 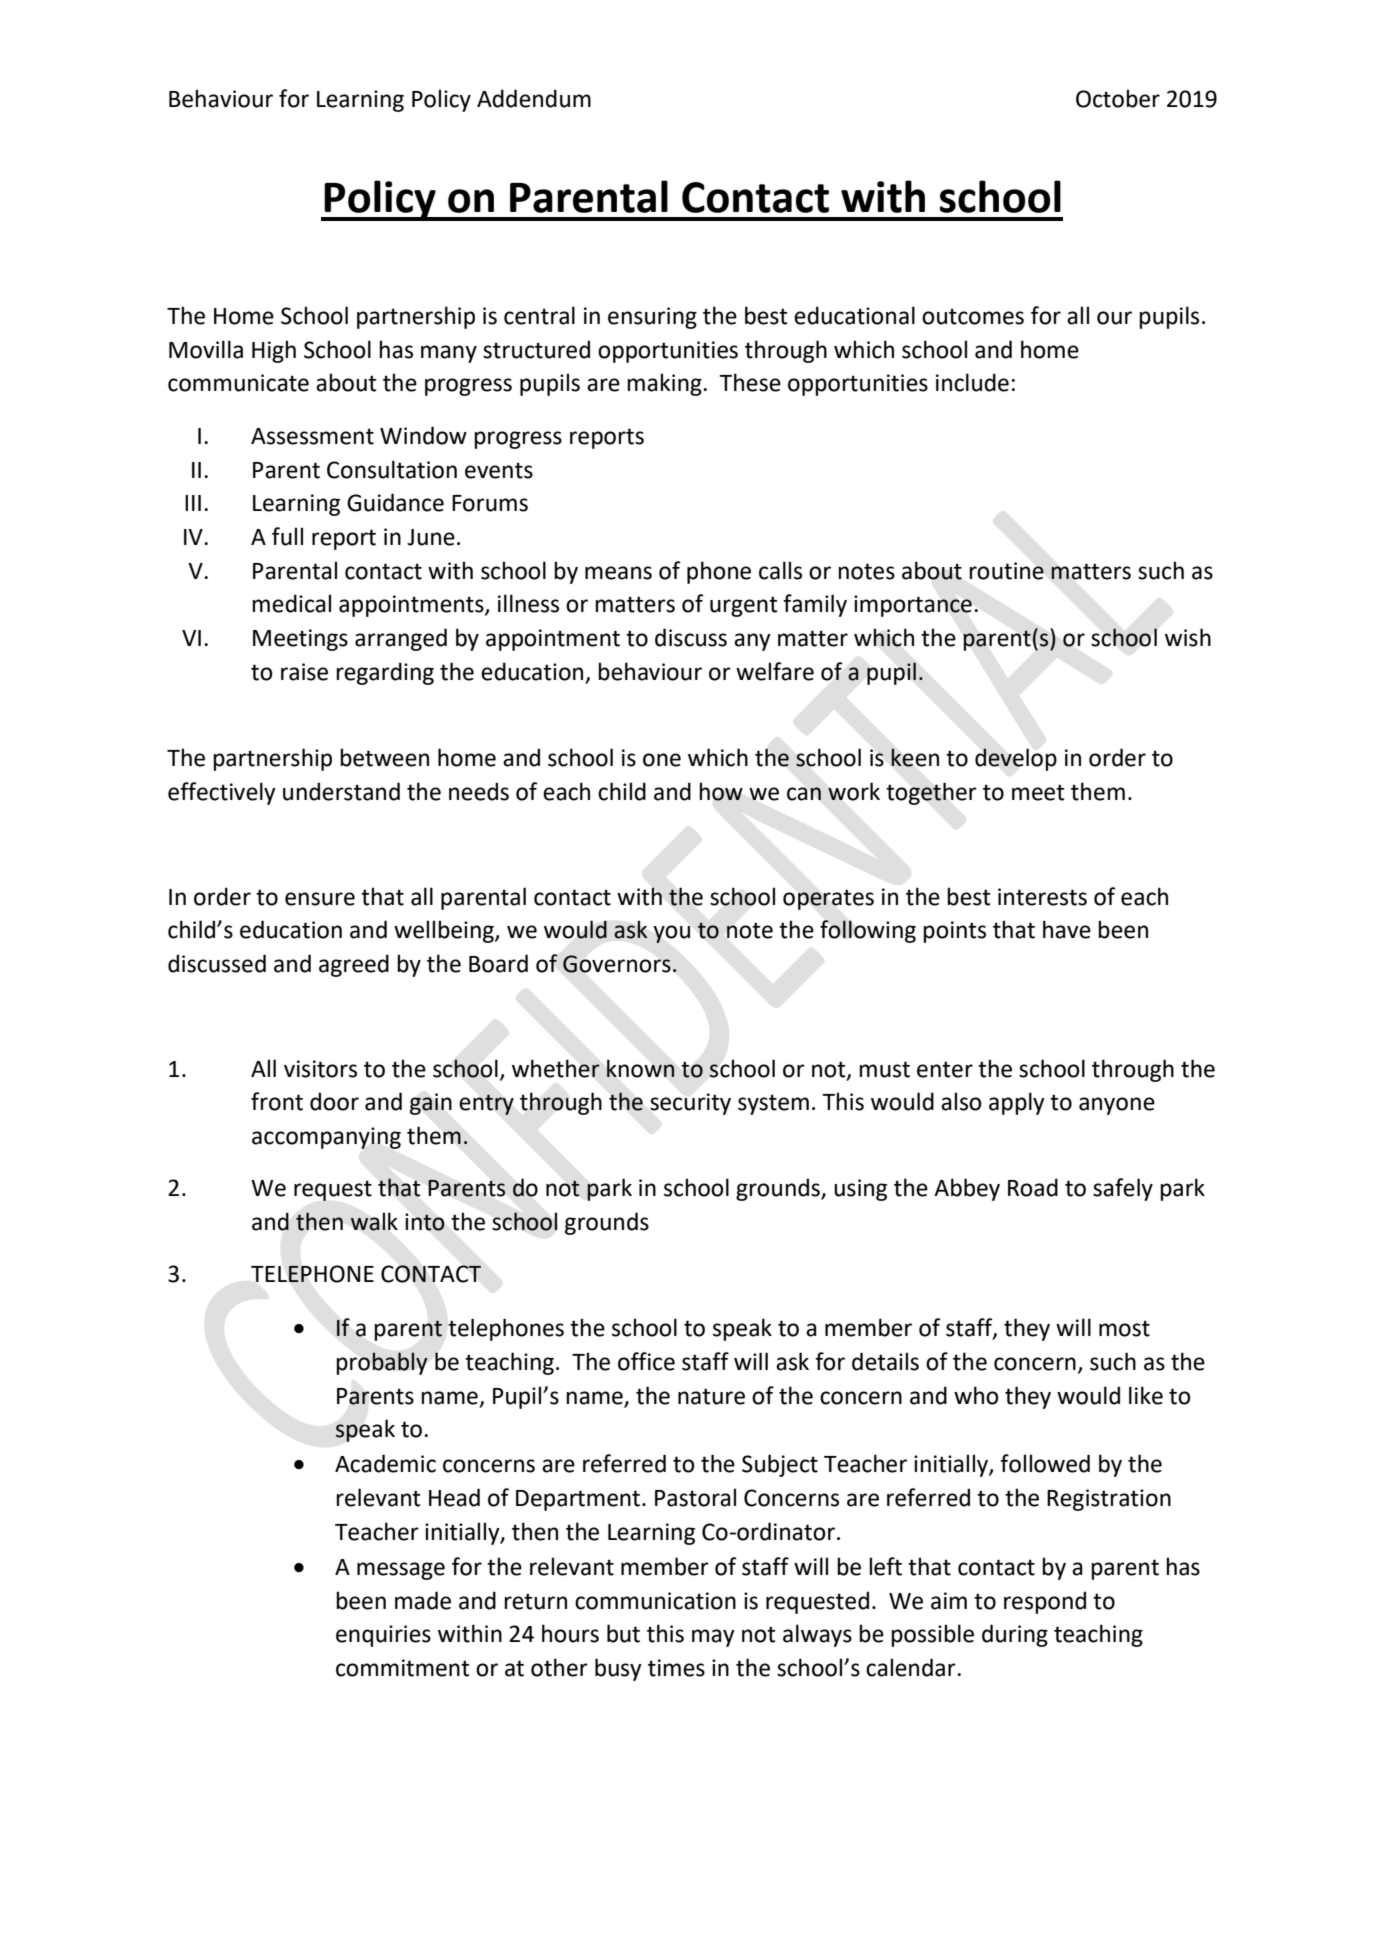 What do you see at coordinates (374, 1221) in the screenshot?
I see `walk` at bounding box center [374, 1221].
